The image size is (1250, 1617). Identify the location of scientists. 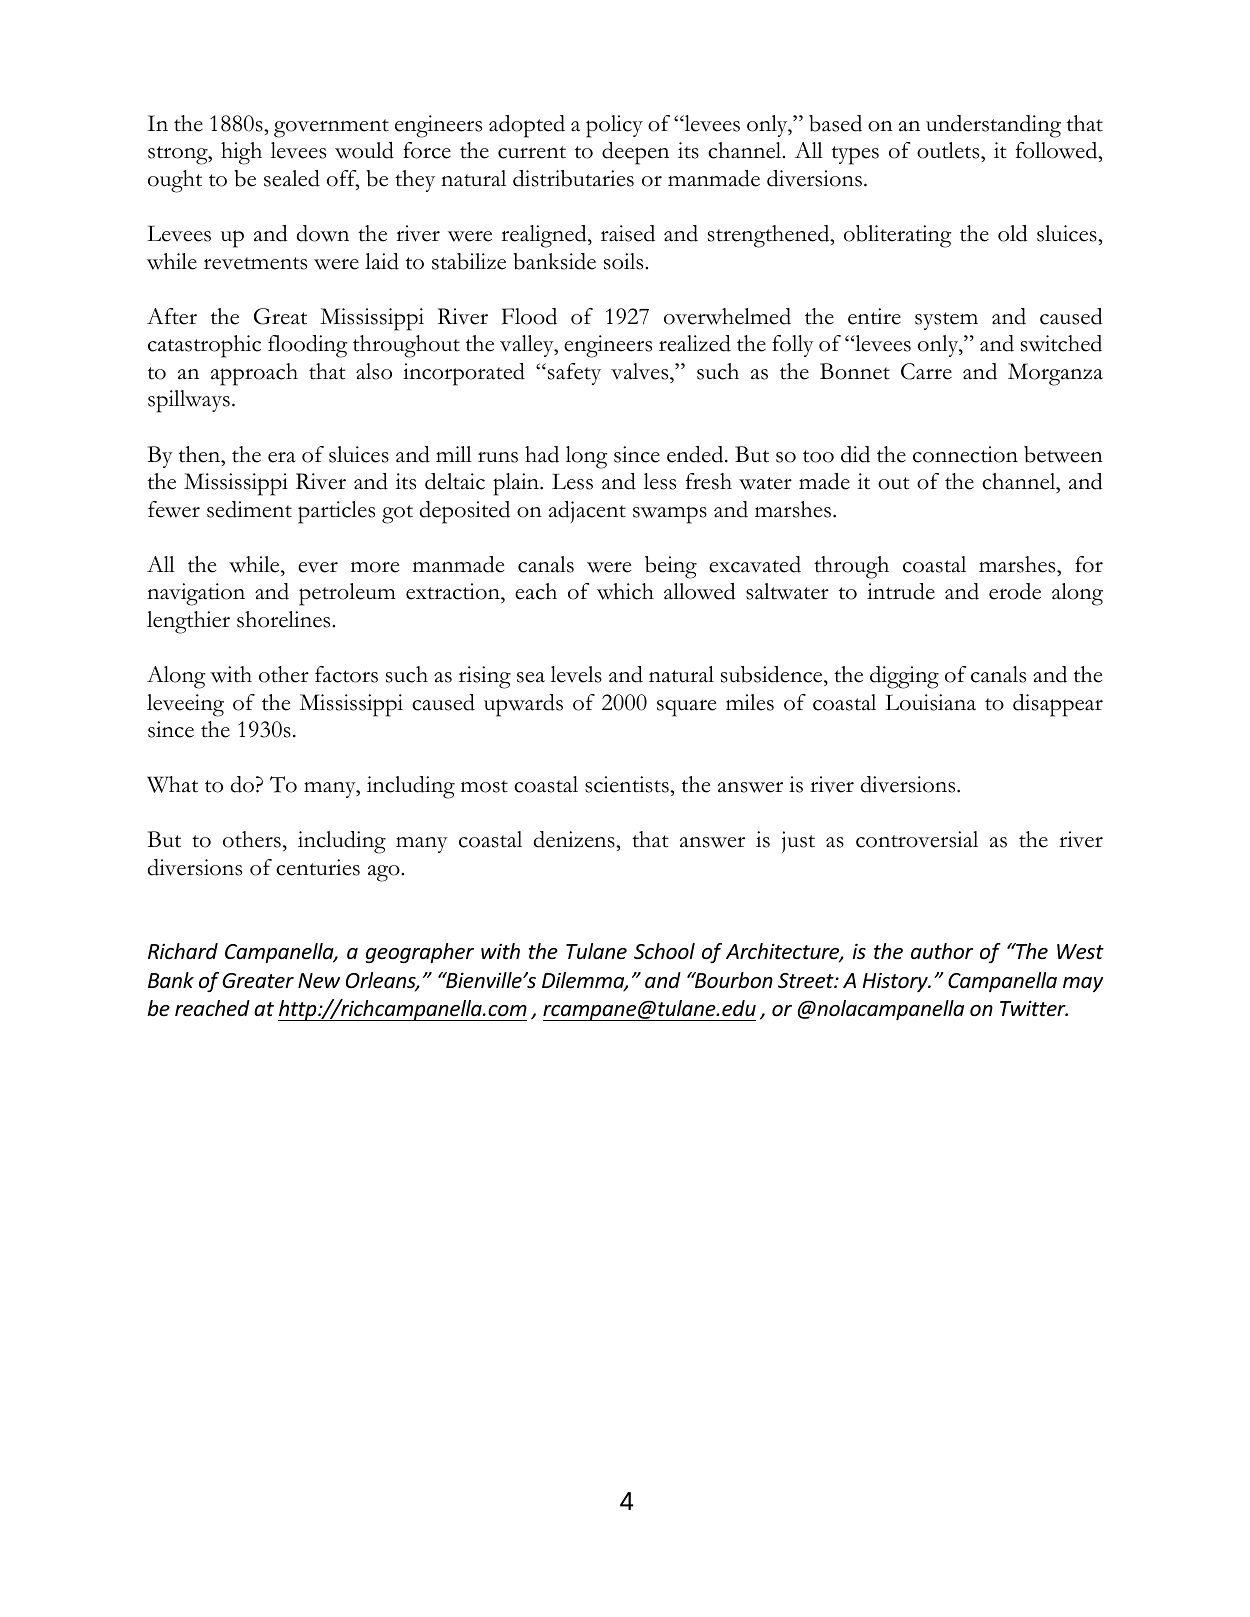
(628, 784).
